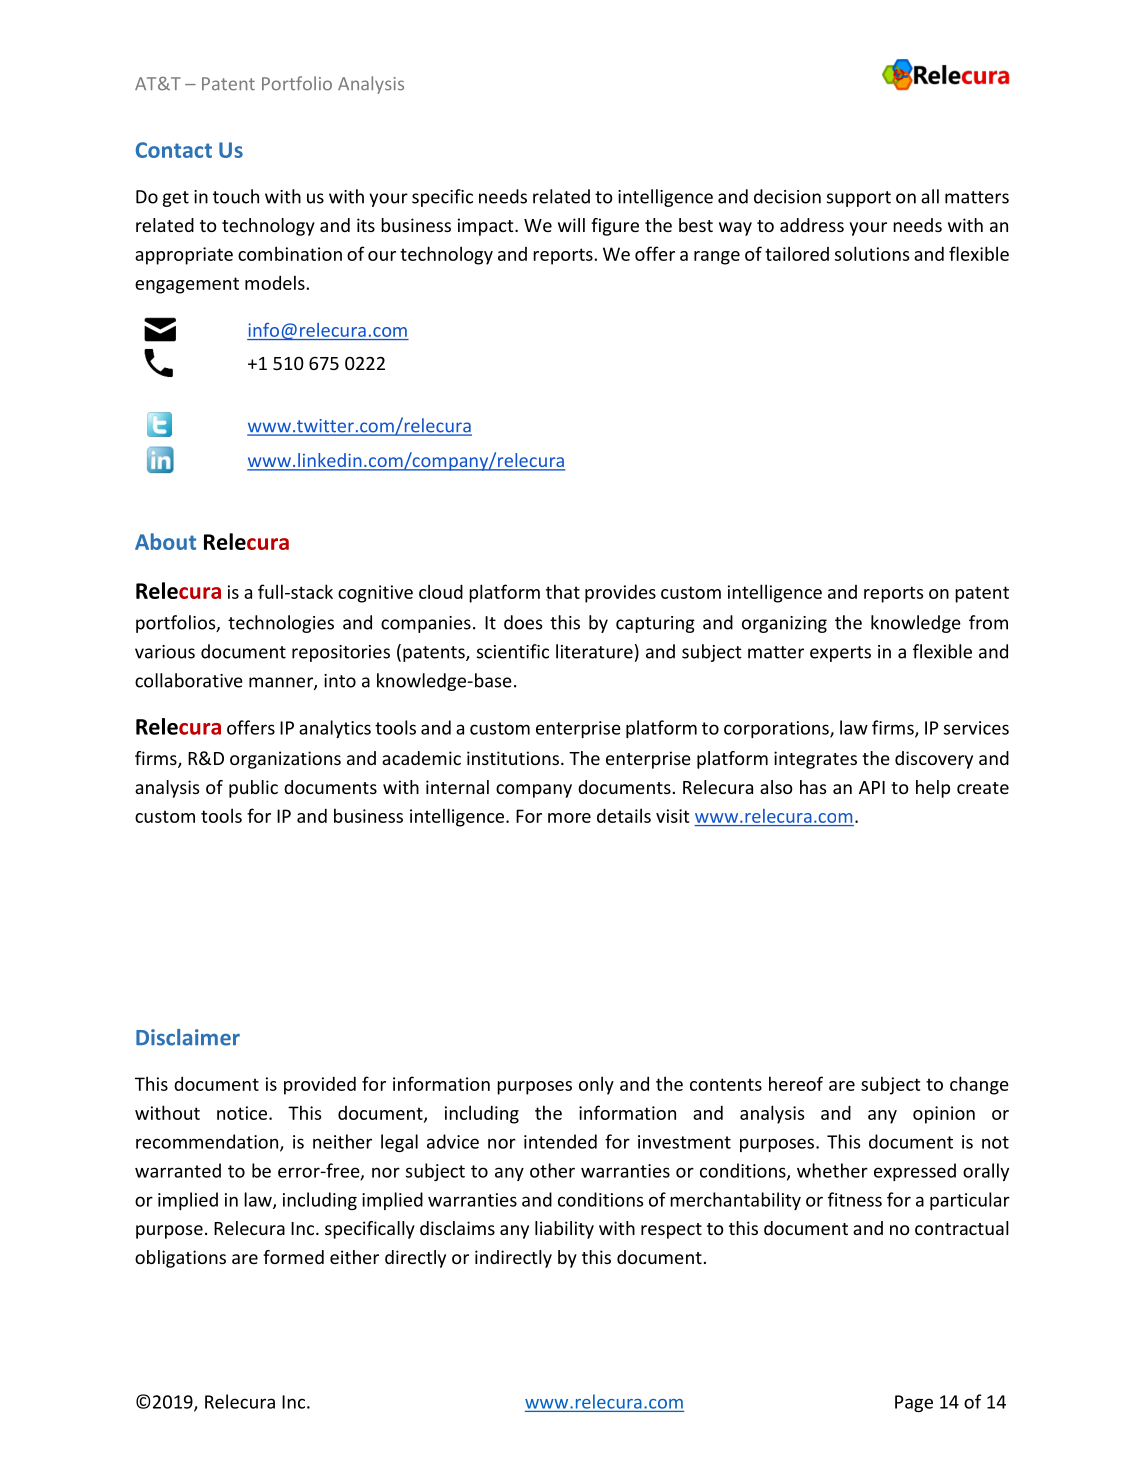 This image has width=1144, height=1480. Describe the element at coordinates (293, 1257) in the image. I see `formed` at that location.
